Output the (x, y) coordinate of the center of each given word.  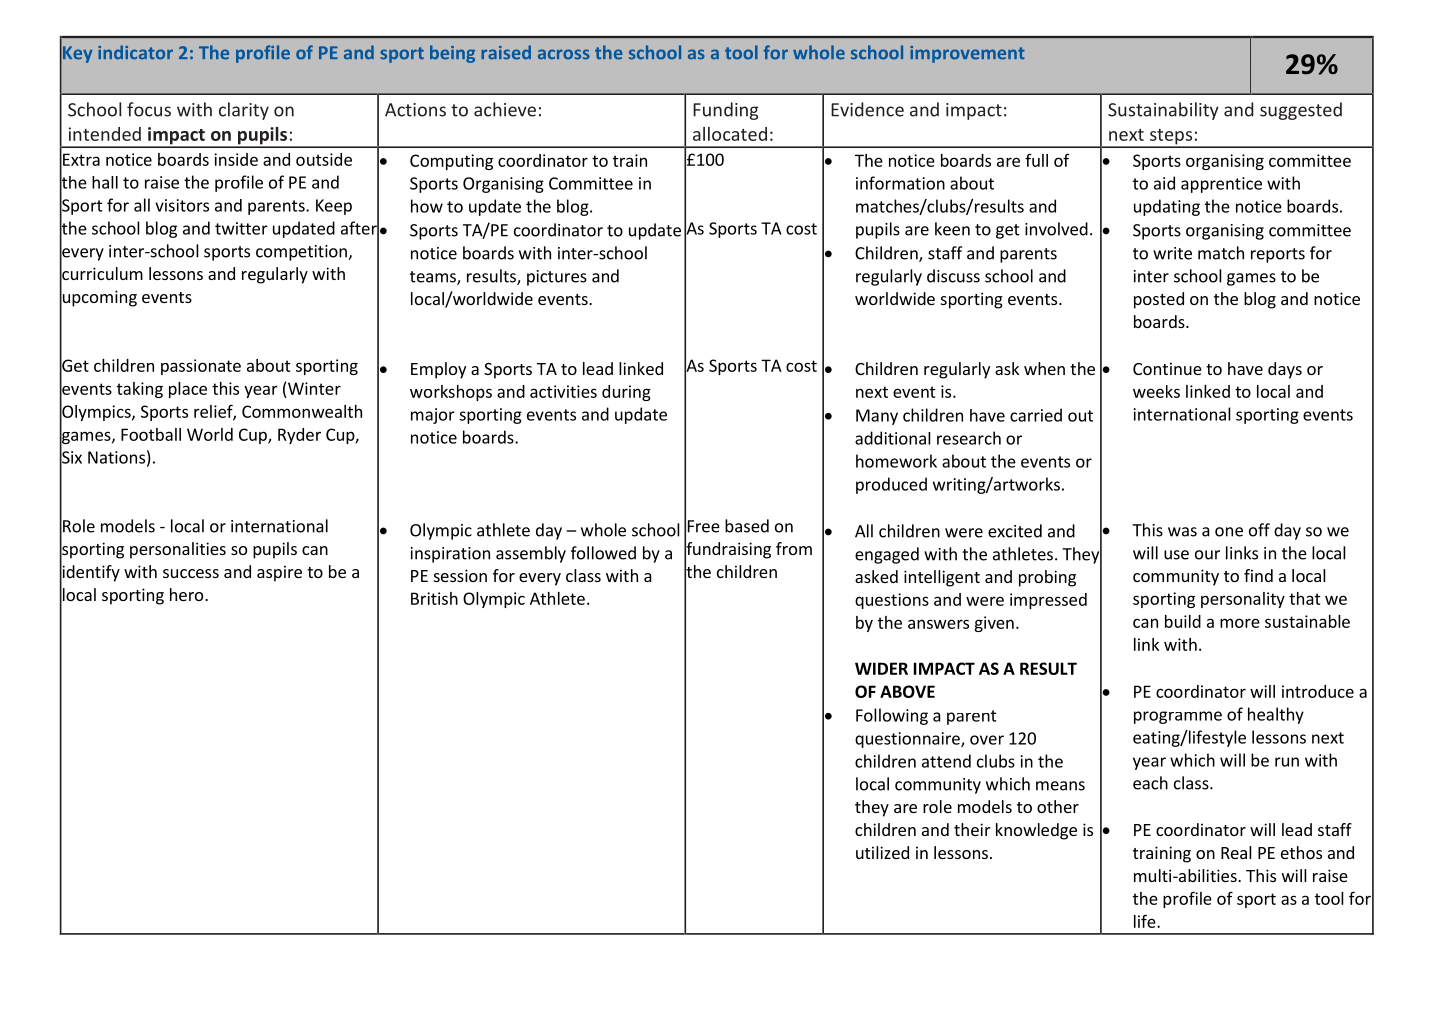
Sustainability (1163, 111)
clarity (244, 111)
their (972, 829)
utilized (882, 852)
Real (1236, 852)
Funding (726, 111)
